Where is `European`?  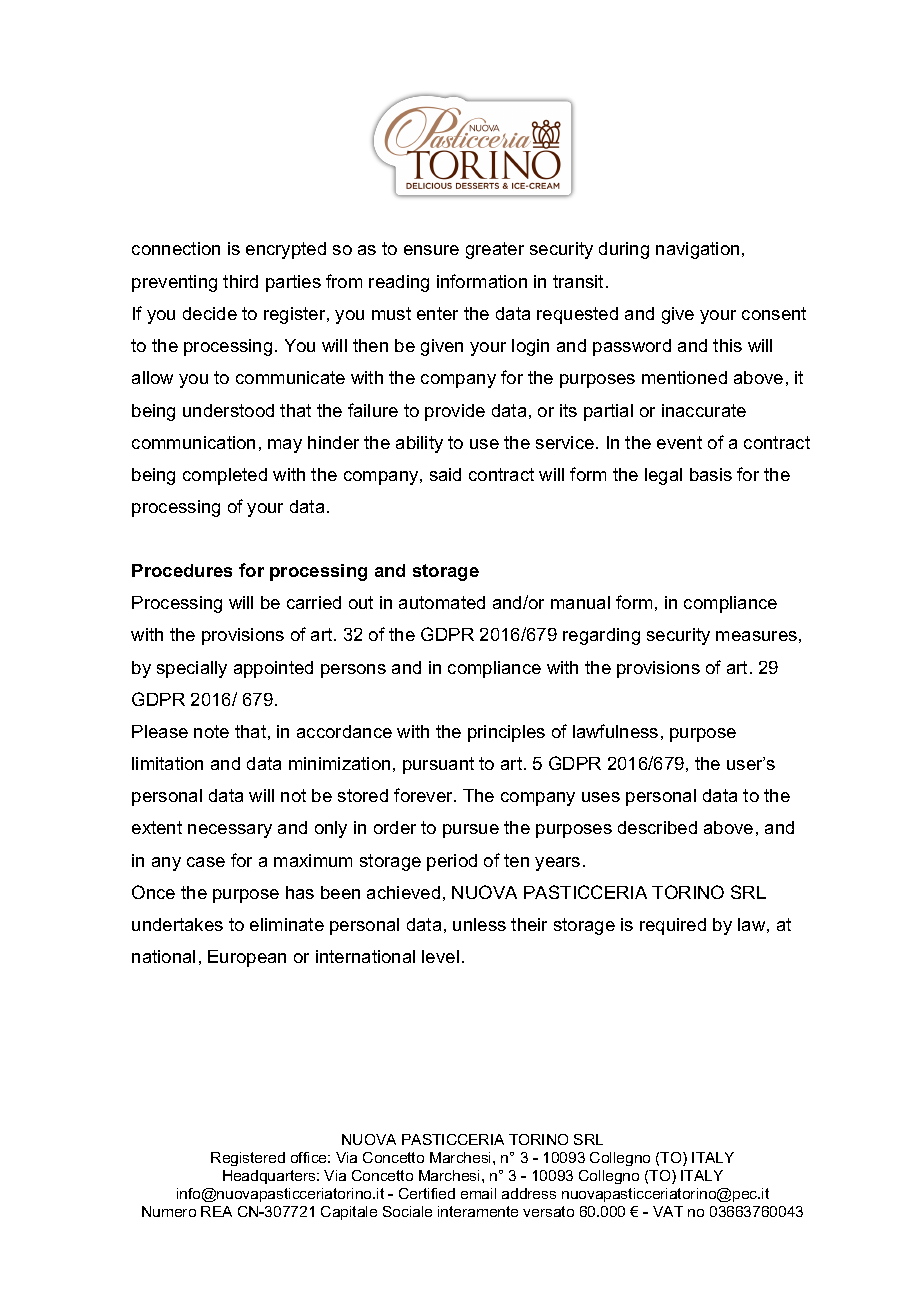
European is located at coordinates (247, 958).
